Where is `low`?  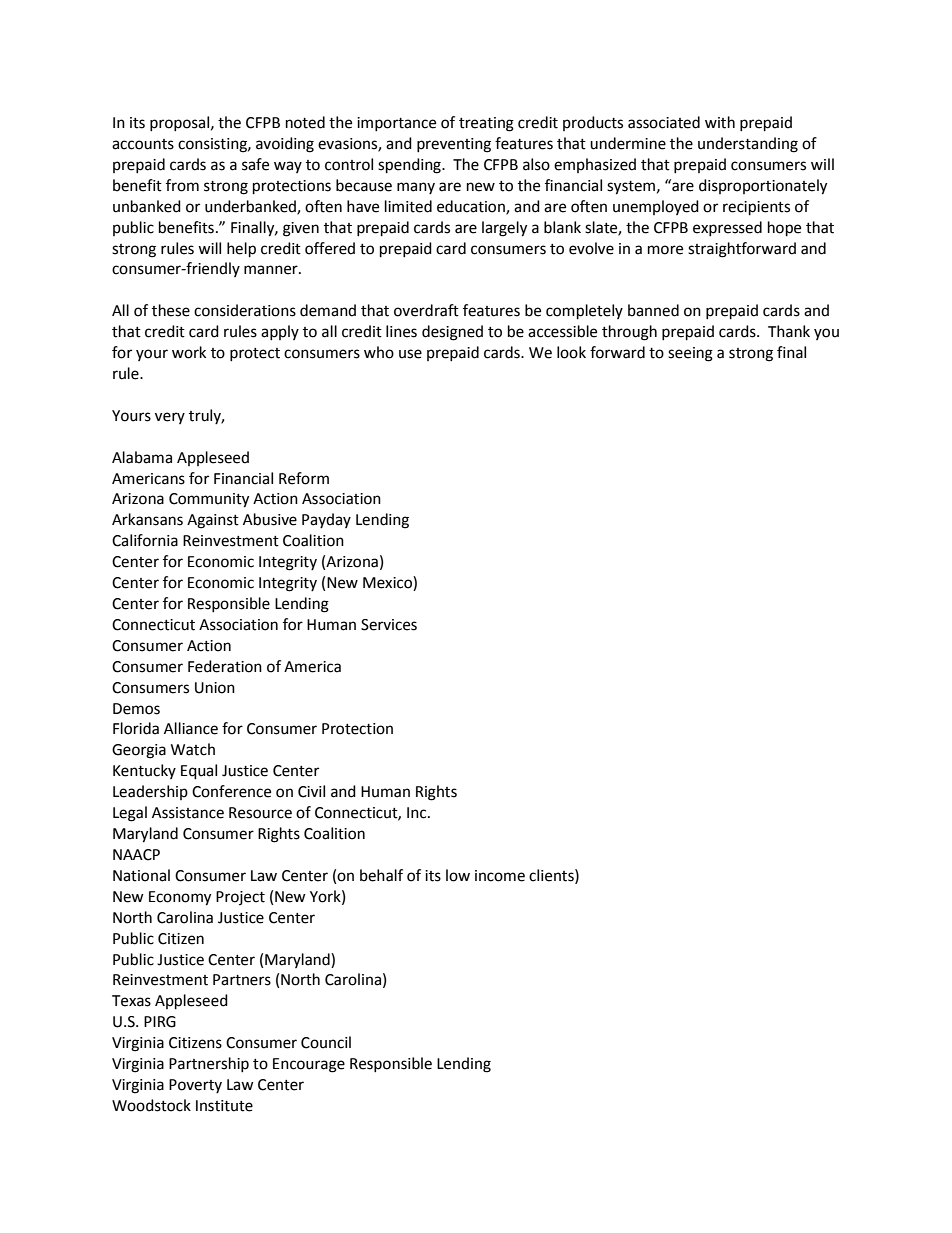
low is located at coordinates (458, 875).
